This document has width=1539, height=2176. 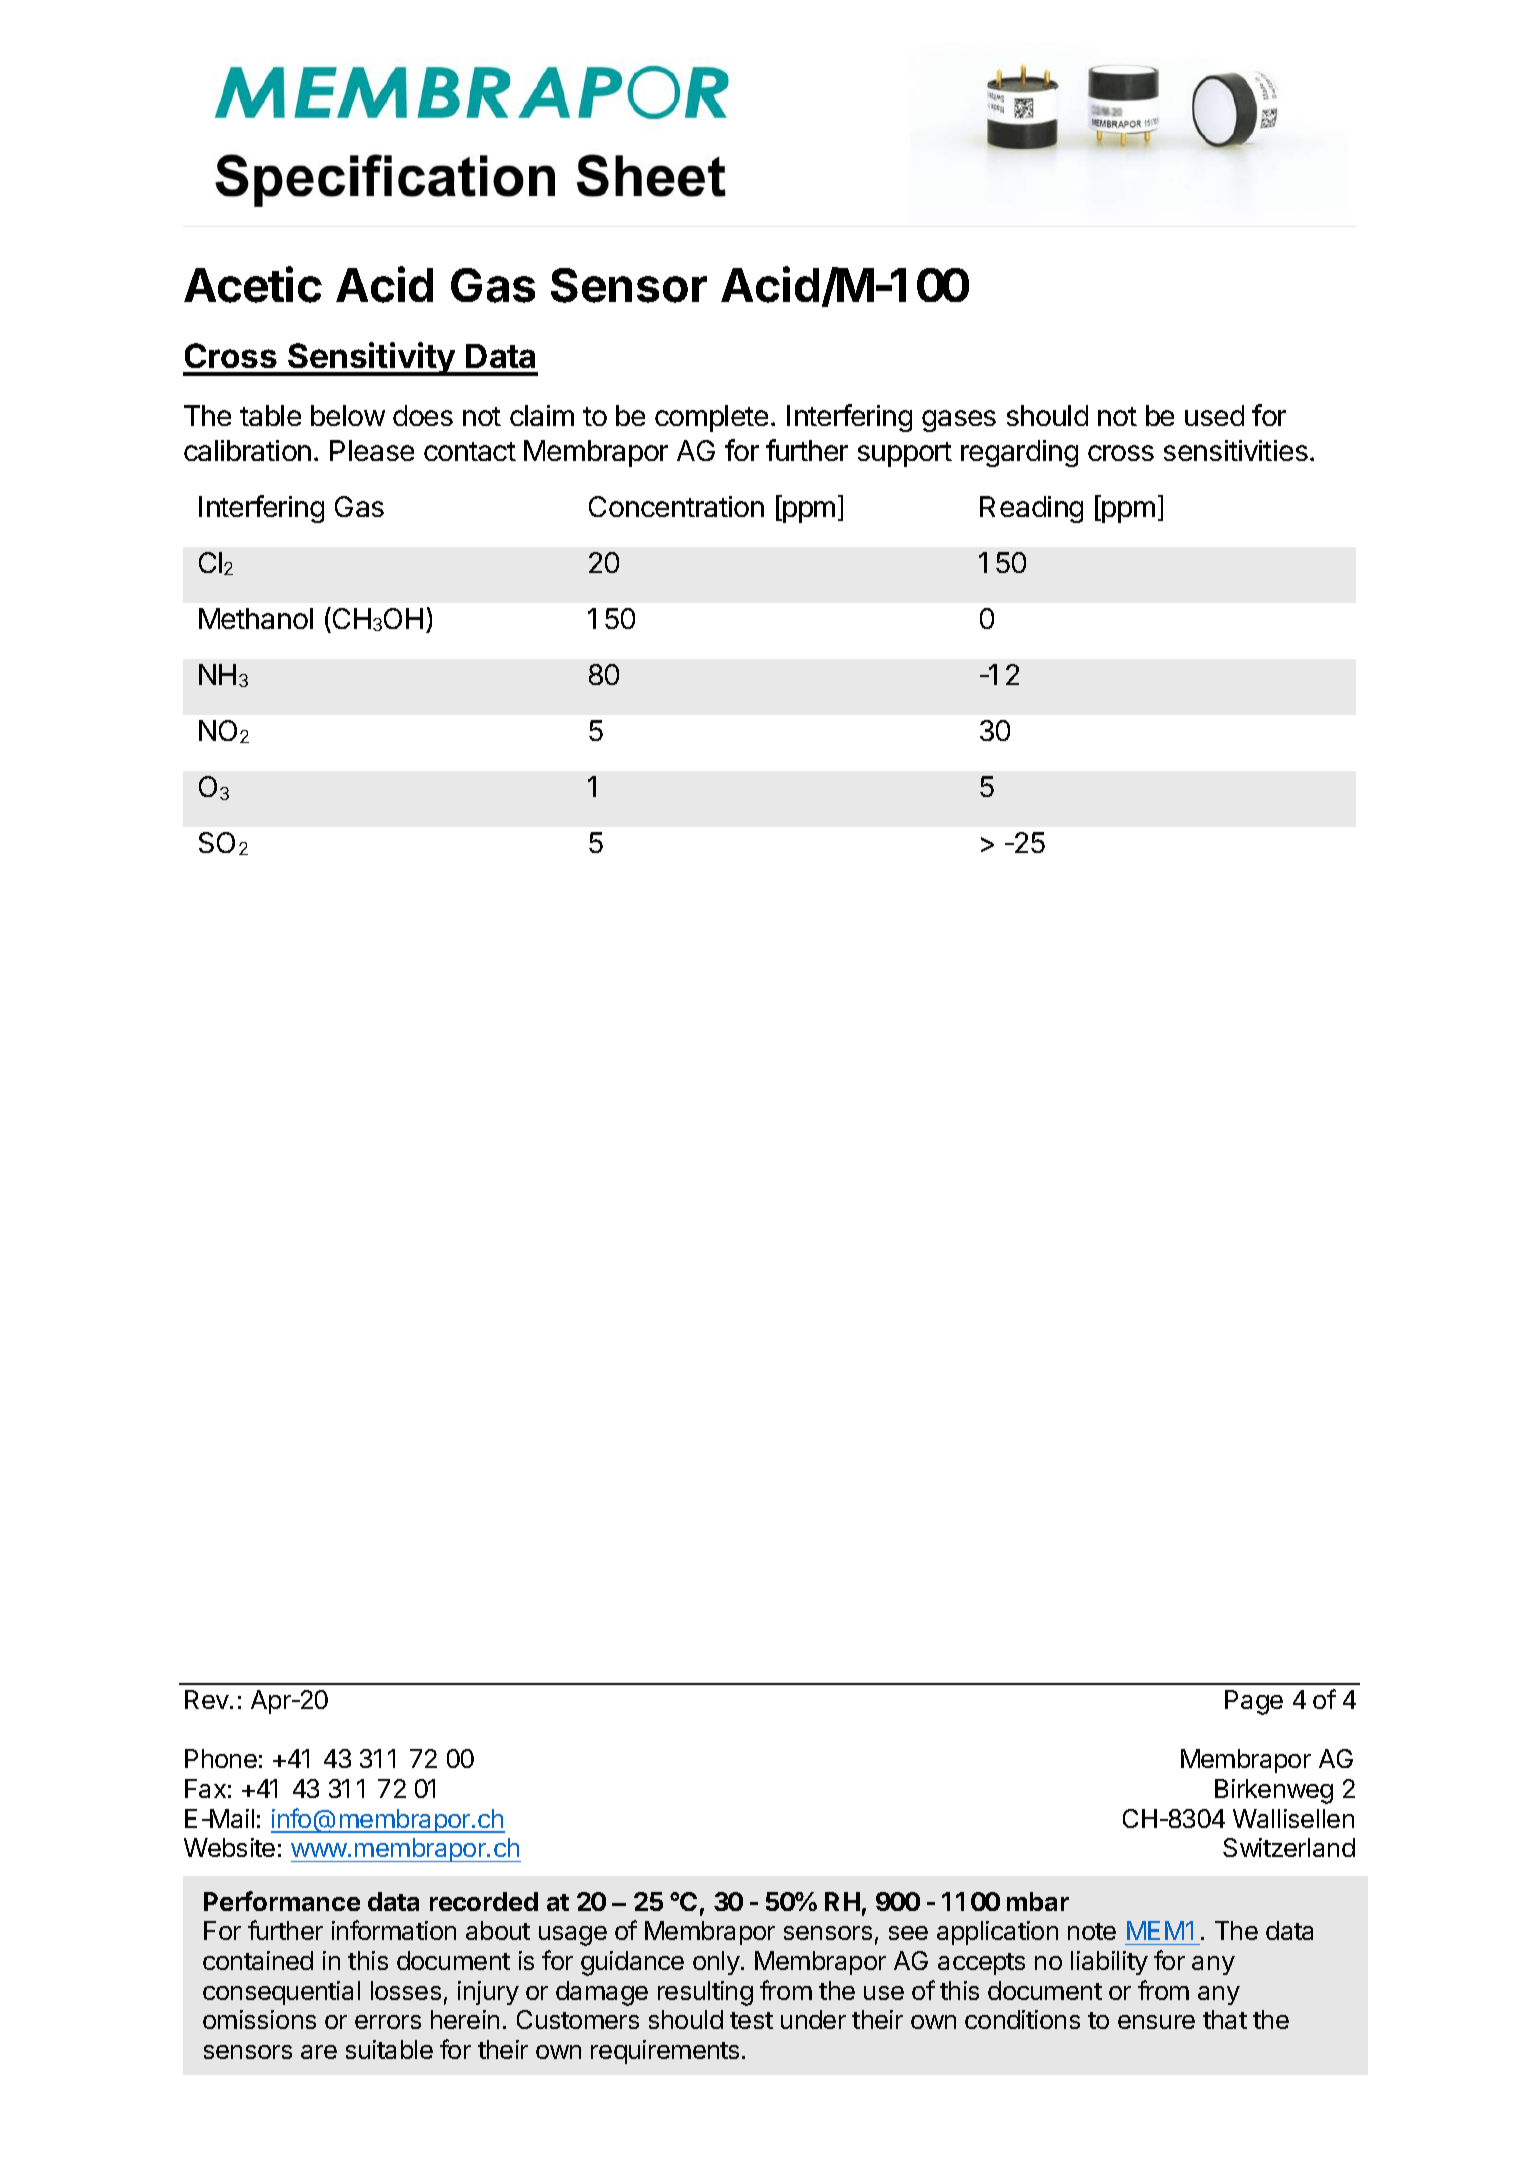 I want to click on used, so click(x=1214, y=415).
